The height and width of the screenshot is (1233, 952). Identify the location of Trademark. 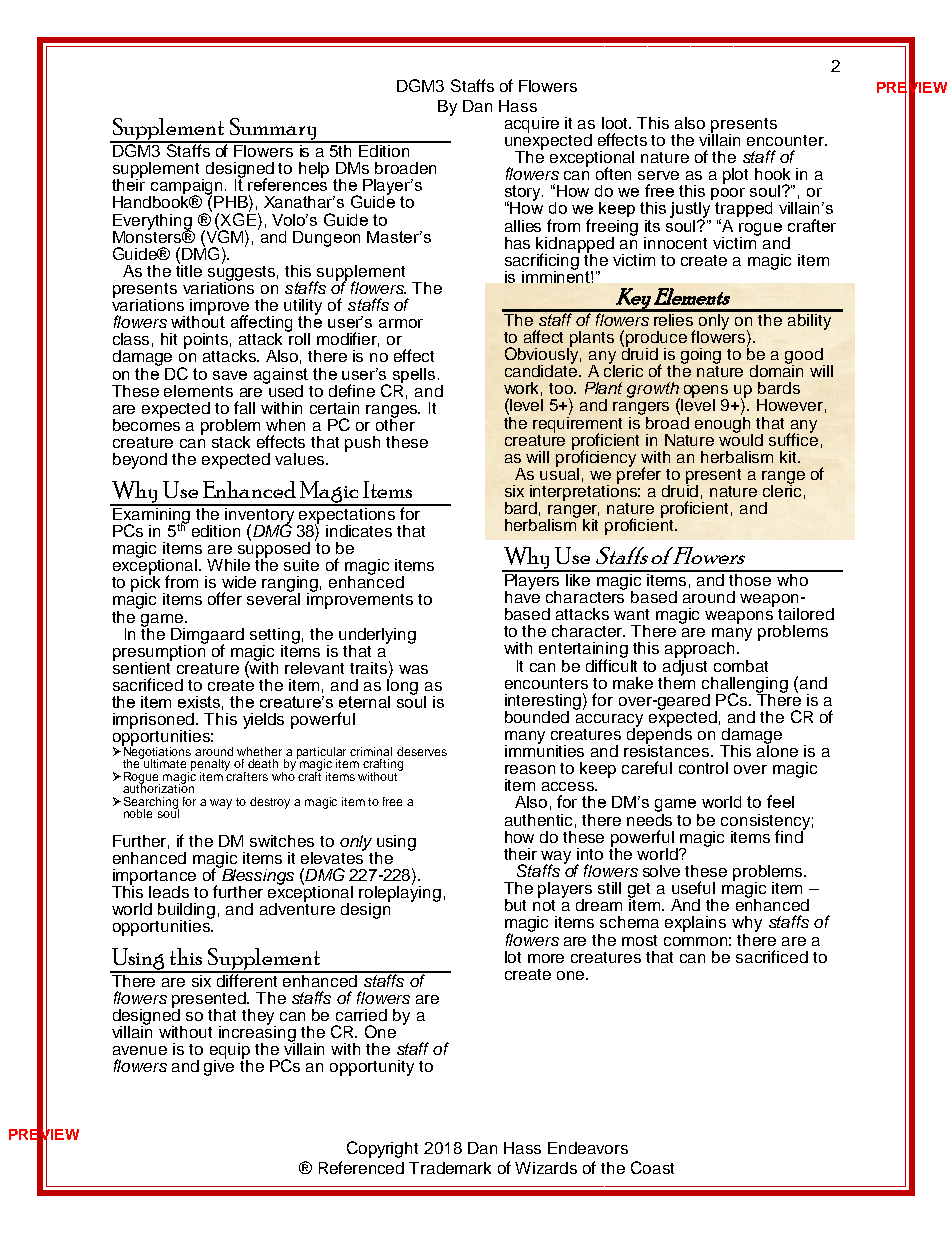
(450, 1168).
